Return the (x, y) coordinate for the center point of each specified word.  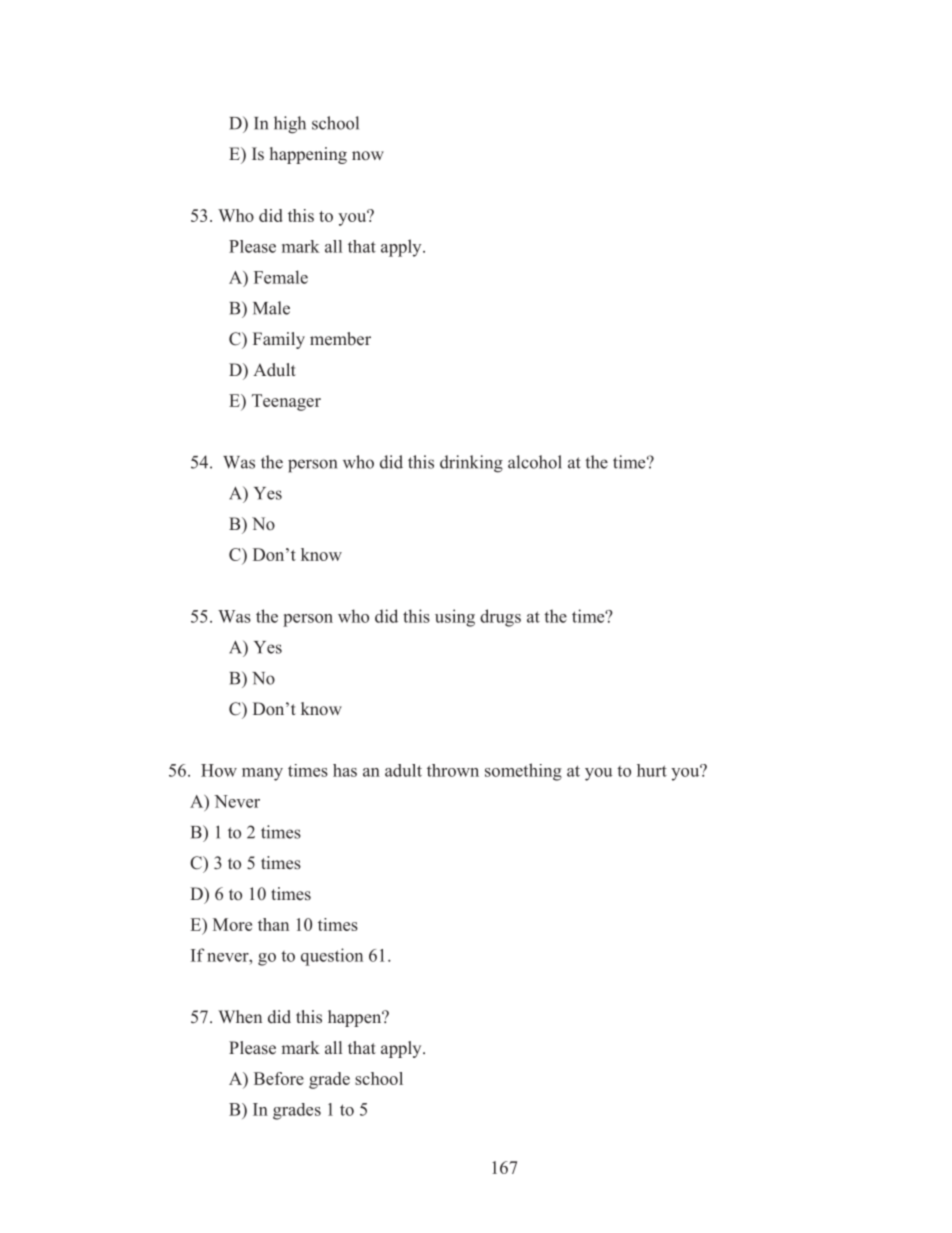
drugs (500, 618)
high (290, 125)
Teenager (286, 402)
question (332, 957)
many (262, 774)
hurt (652, 770)
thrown (453, 770)
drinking (471, 464)
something (523, 772)
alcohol (535, 462)
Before (279, 1078)
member (340, 339)
